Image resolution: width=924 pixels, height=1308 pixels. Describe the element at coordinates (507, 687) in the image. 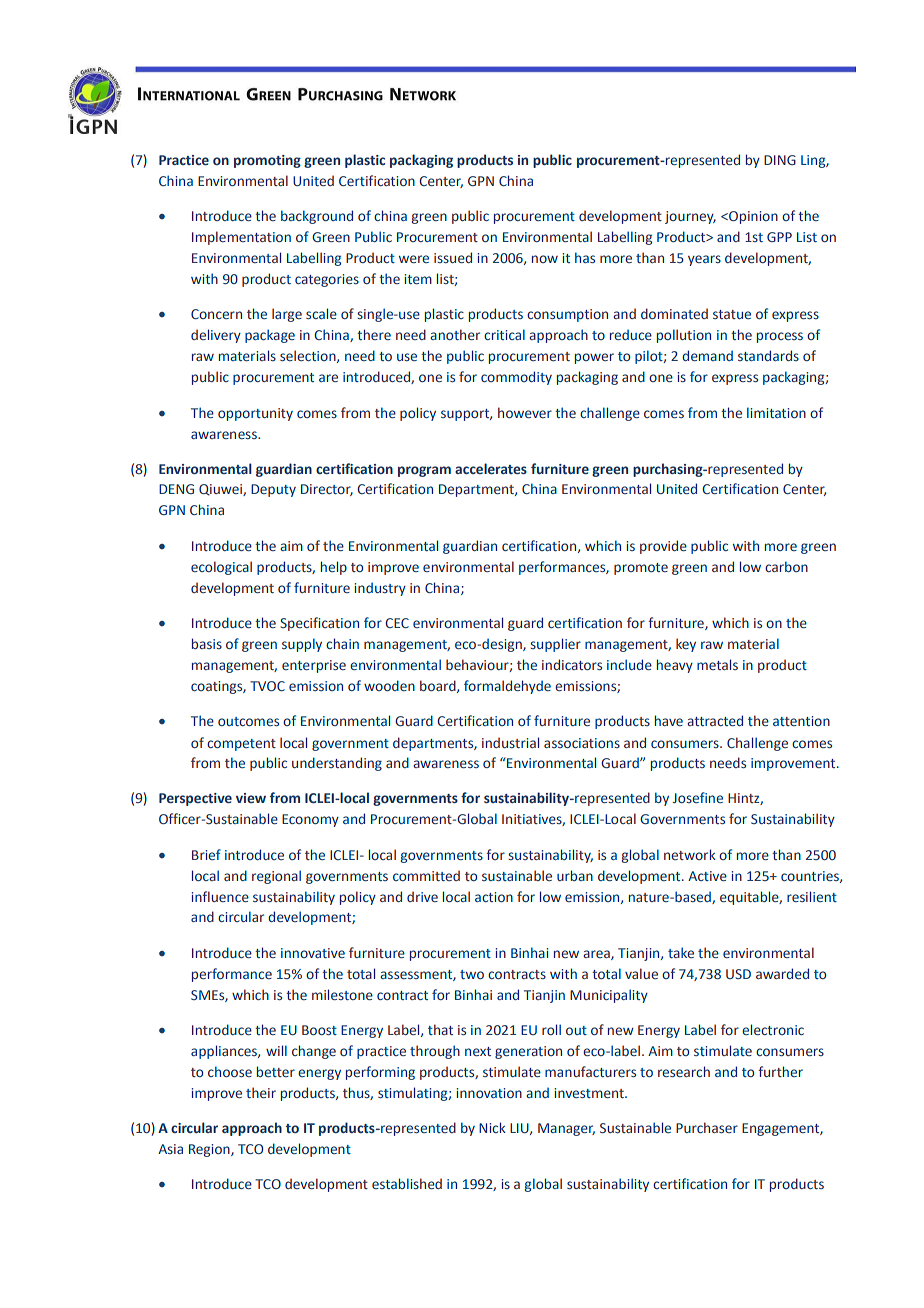

I see `formaldehyde` at that location.
